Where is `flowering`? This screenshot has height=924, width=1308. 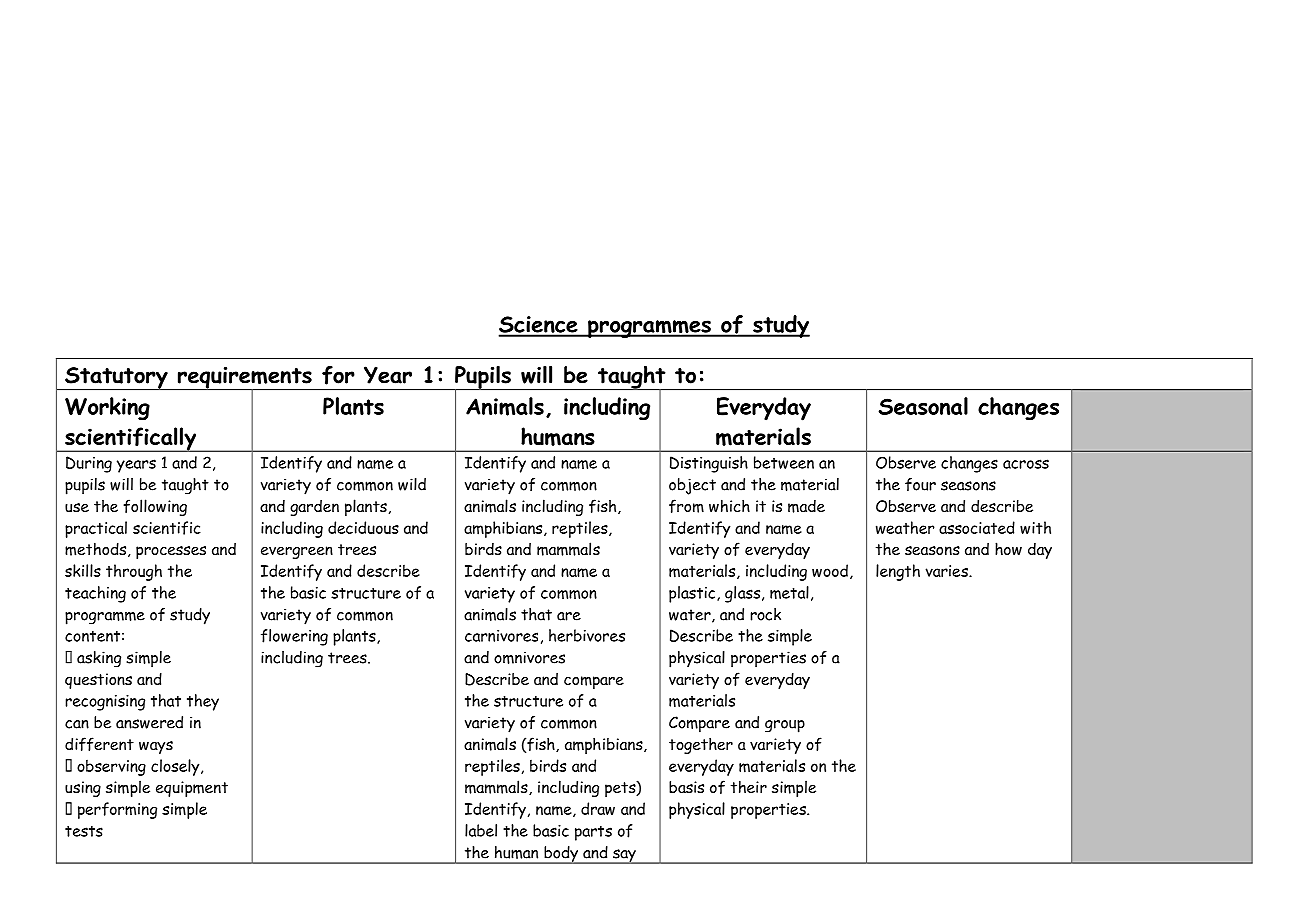
flowering is located at coordinates (294, 637).
